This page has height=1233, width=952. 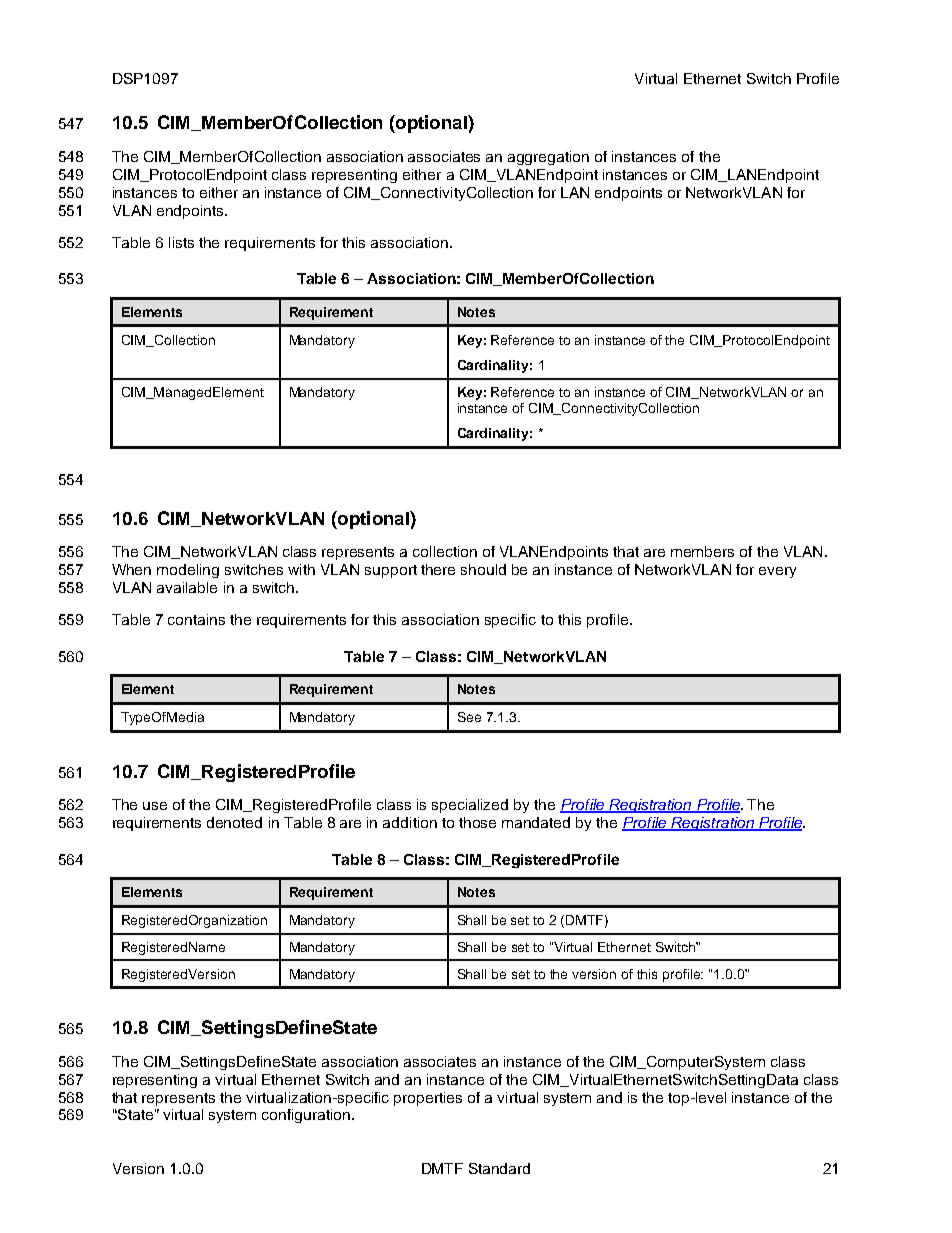 I want to click on properties, so click(x=428, y=1099).
